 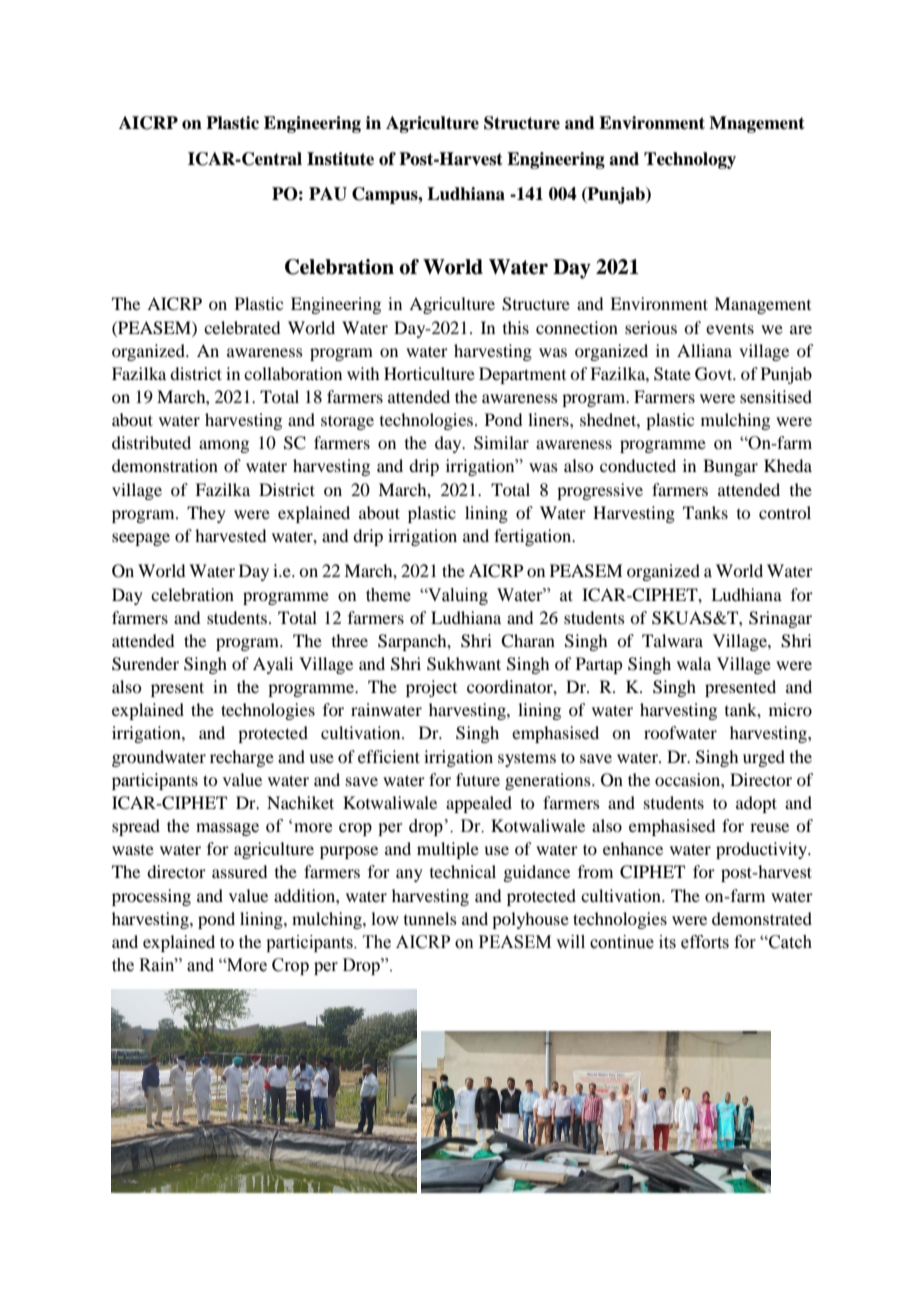 I want to click on Institute, so click(x=340, y=159).
